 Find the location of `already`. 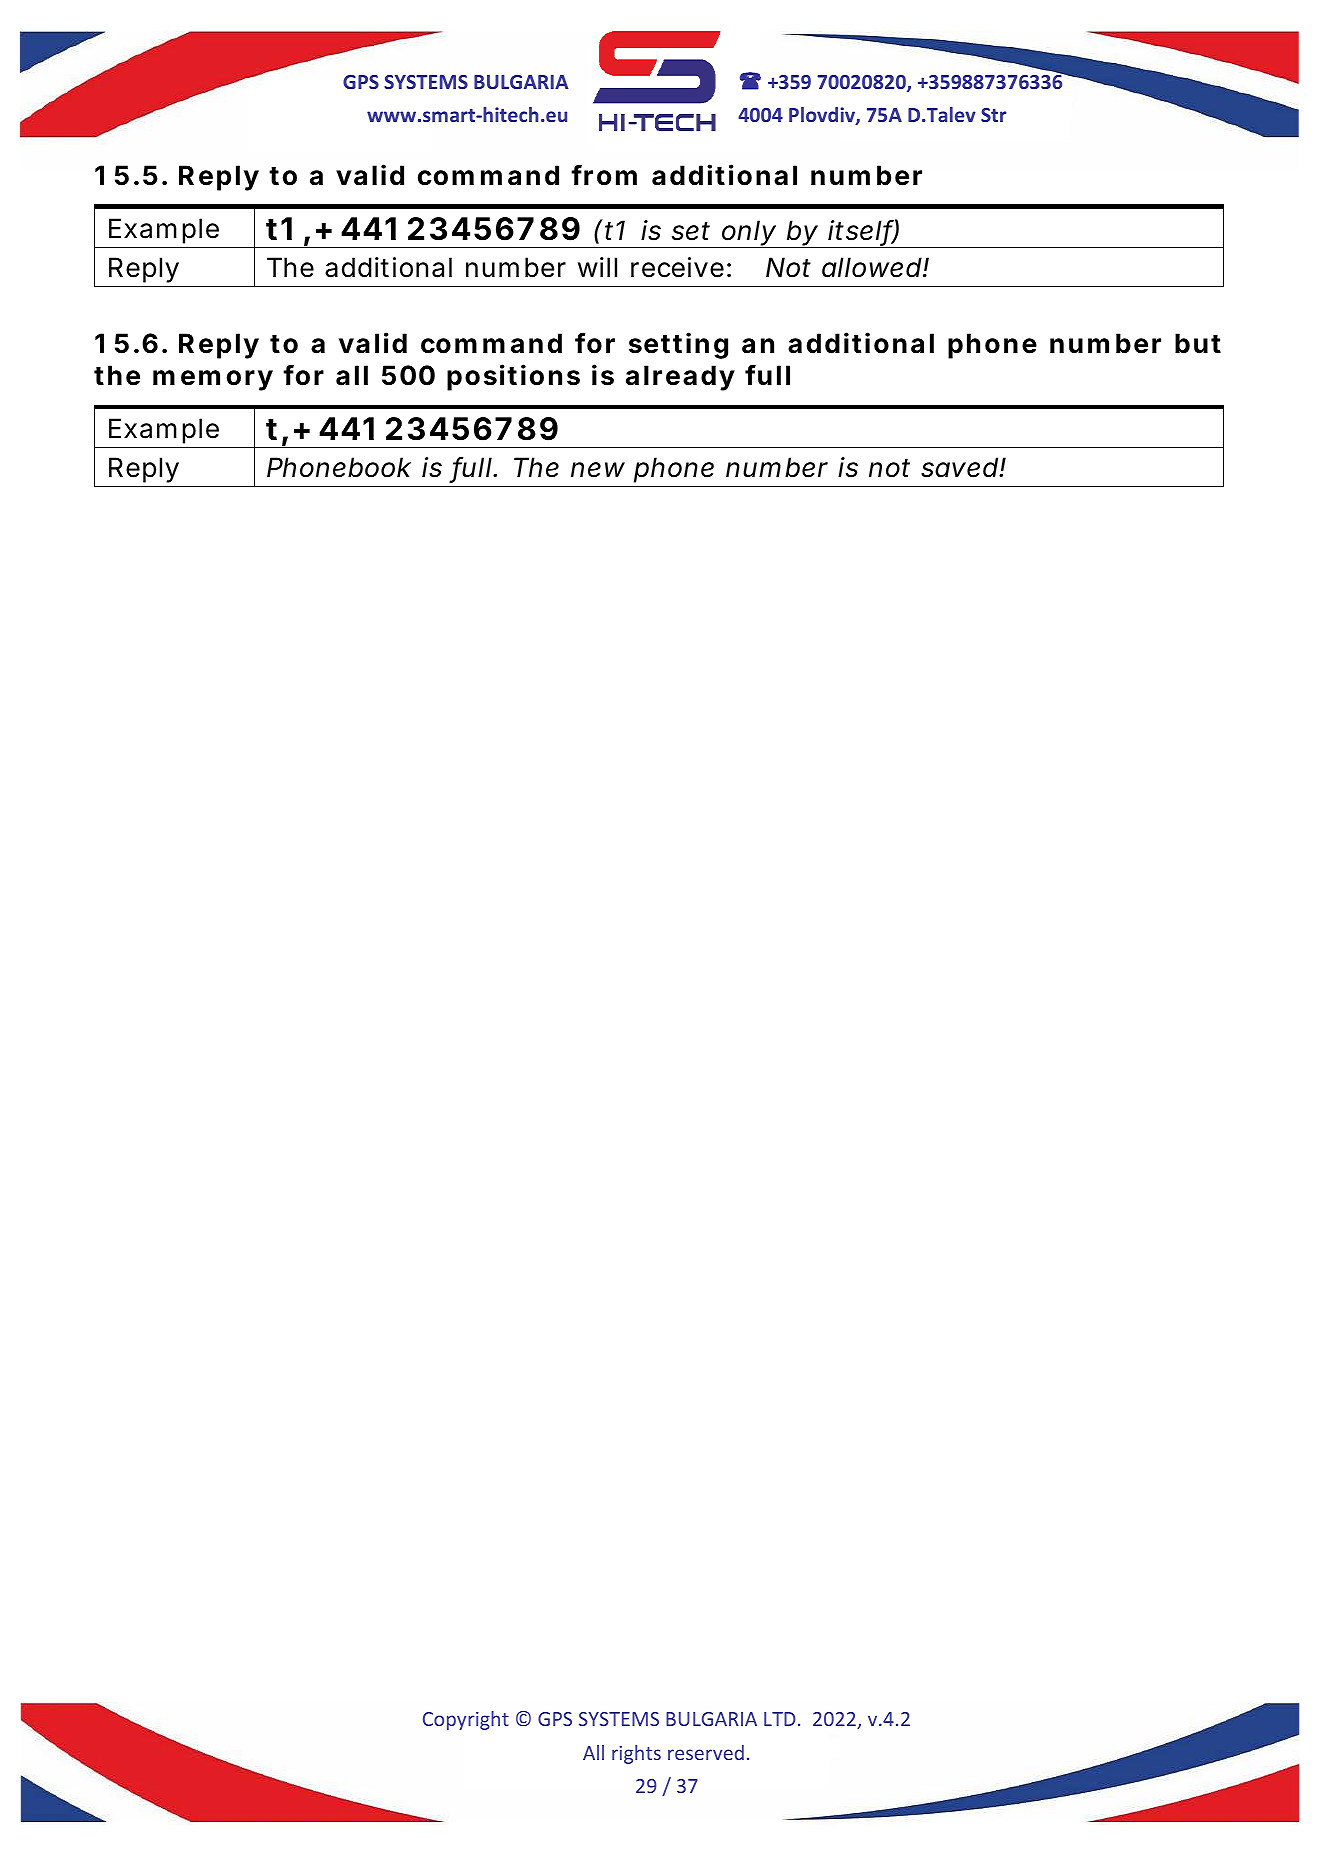

already is located at coordinates (680, 378).
